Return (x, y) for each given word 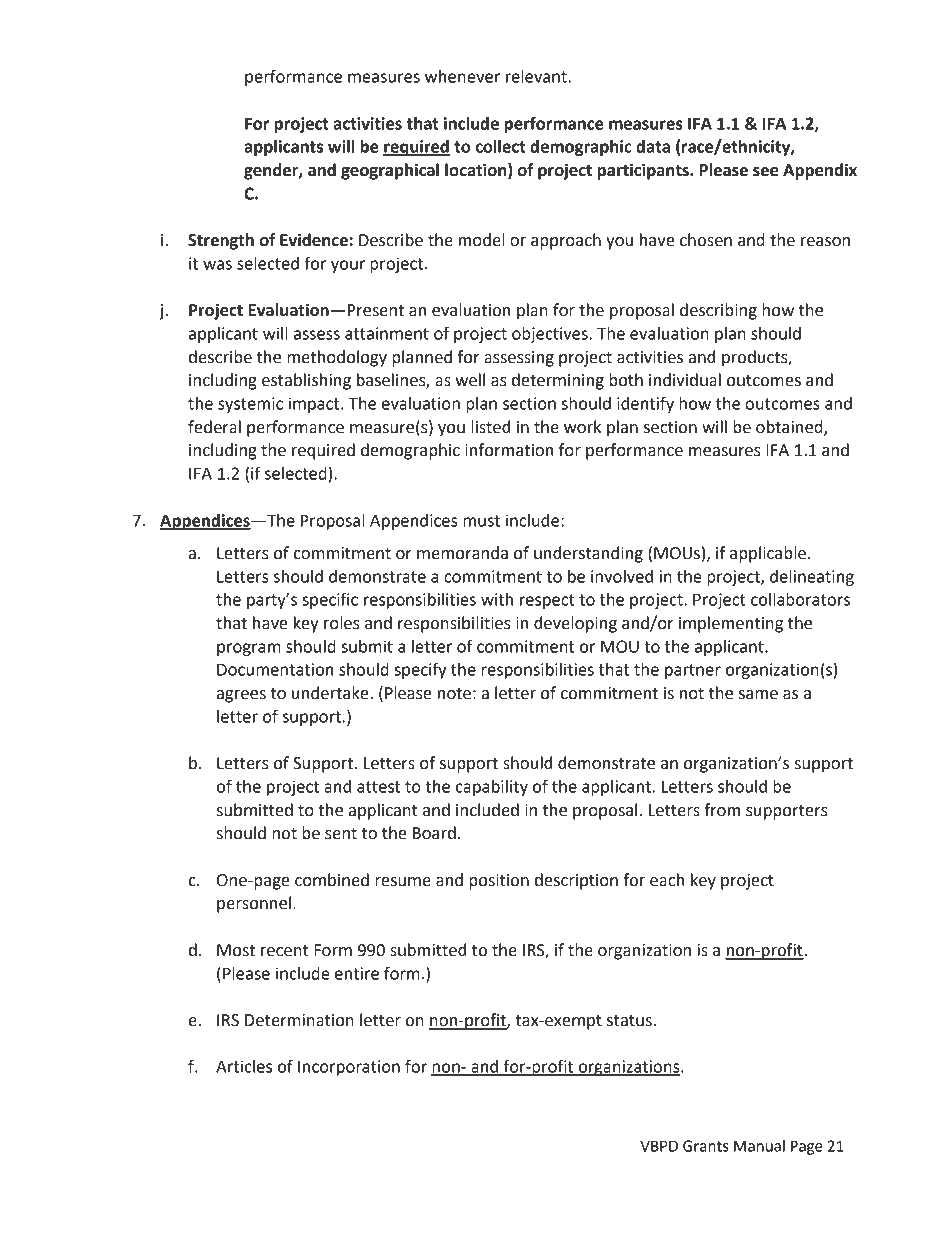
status (630, 1021)
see (765, 172)
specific (330, 600)
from (722, 810)
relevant (537, 76)
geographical (390, 171)
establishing (306, 381)
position (499, 882)
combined (332, 880)
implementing (731, 624)
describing (718, 311)
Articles (244, 1066)
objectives (551, 335)
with (497, 599)
